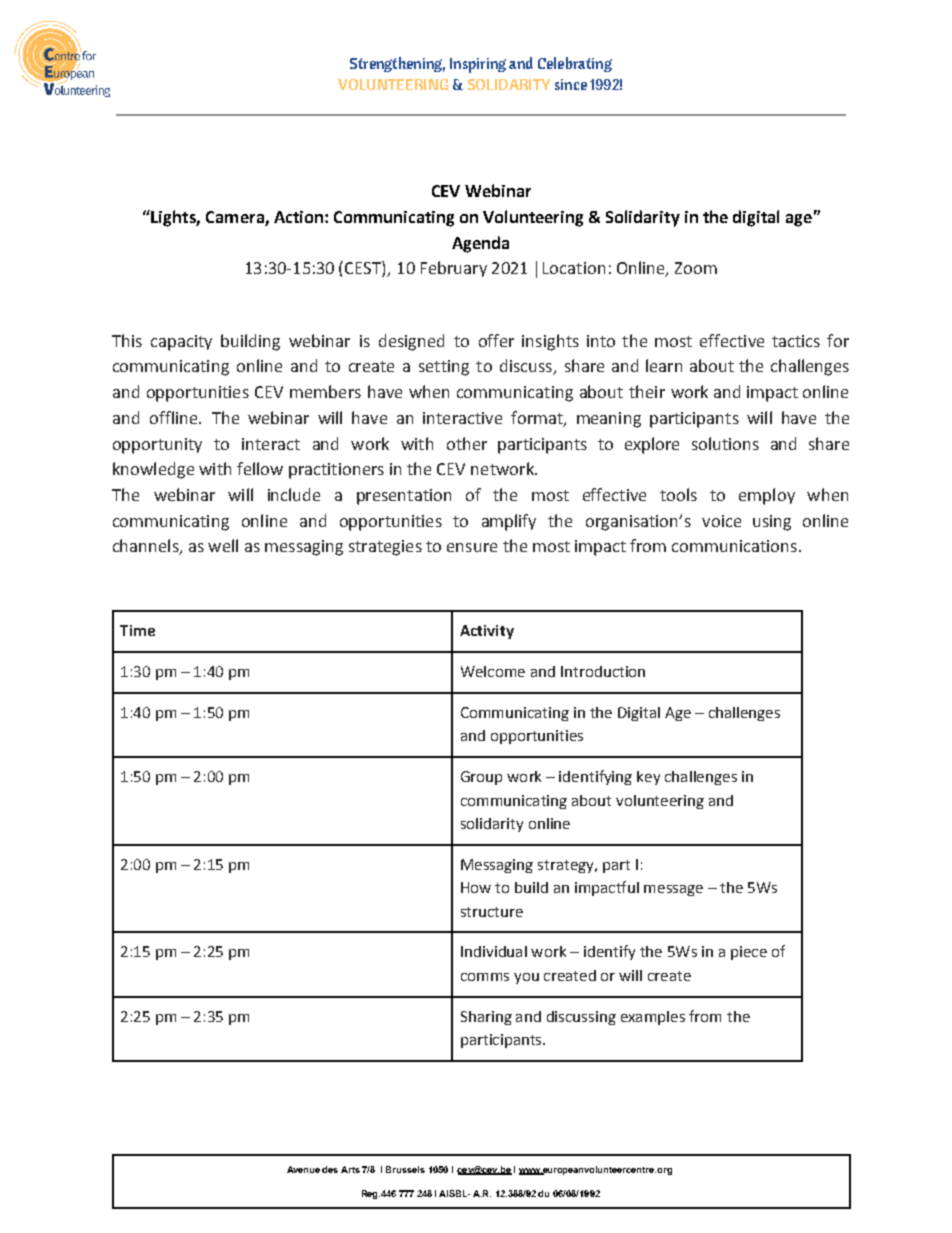 This image has width=952, height=1233. Describe the element at coordinates (492, 912) in the image. I see `structure` at that location.
